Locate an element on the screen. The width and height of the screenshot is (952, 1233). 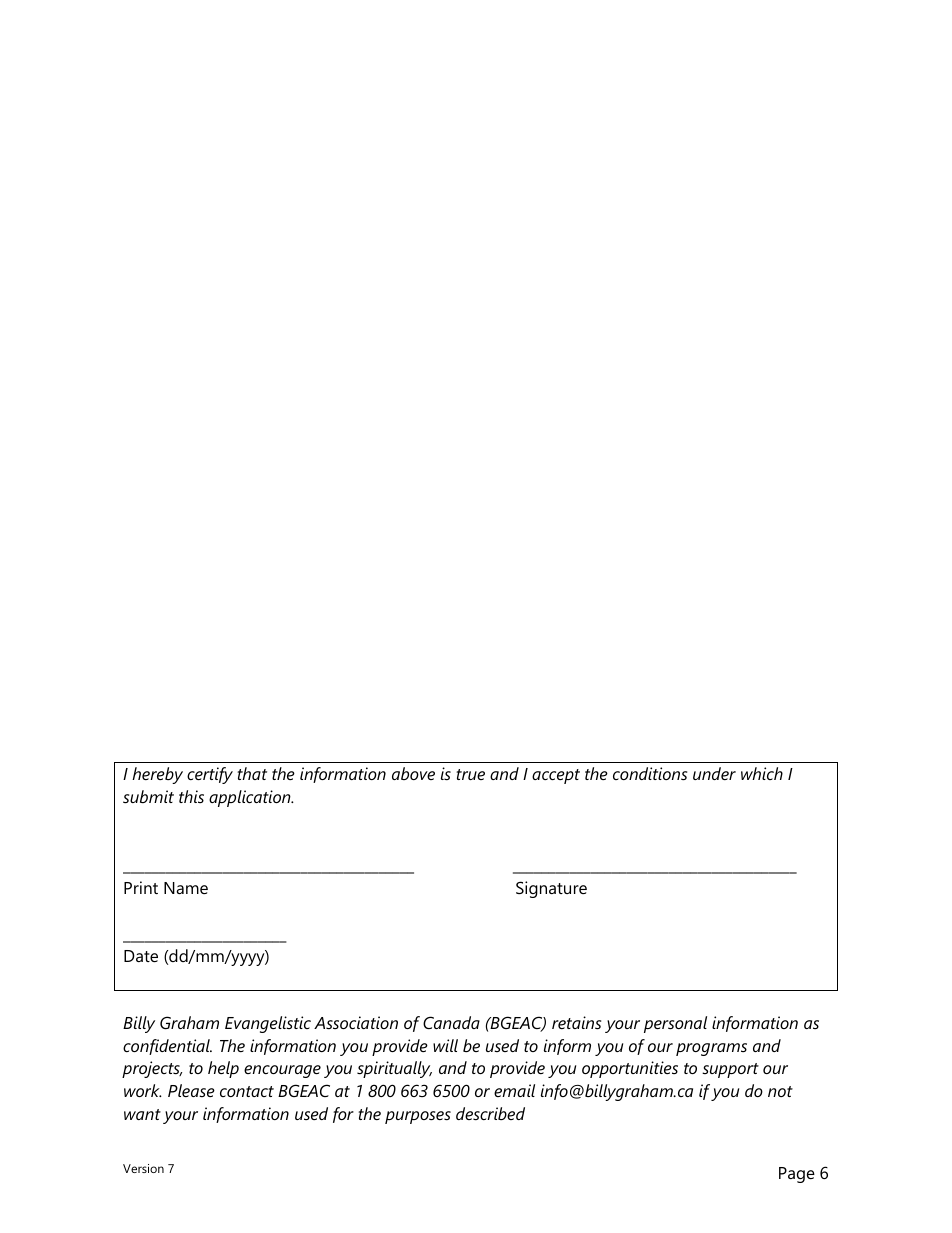
described is located at coordinates (490, 1113).
